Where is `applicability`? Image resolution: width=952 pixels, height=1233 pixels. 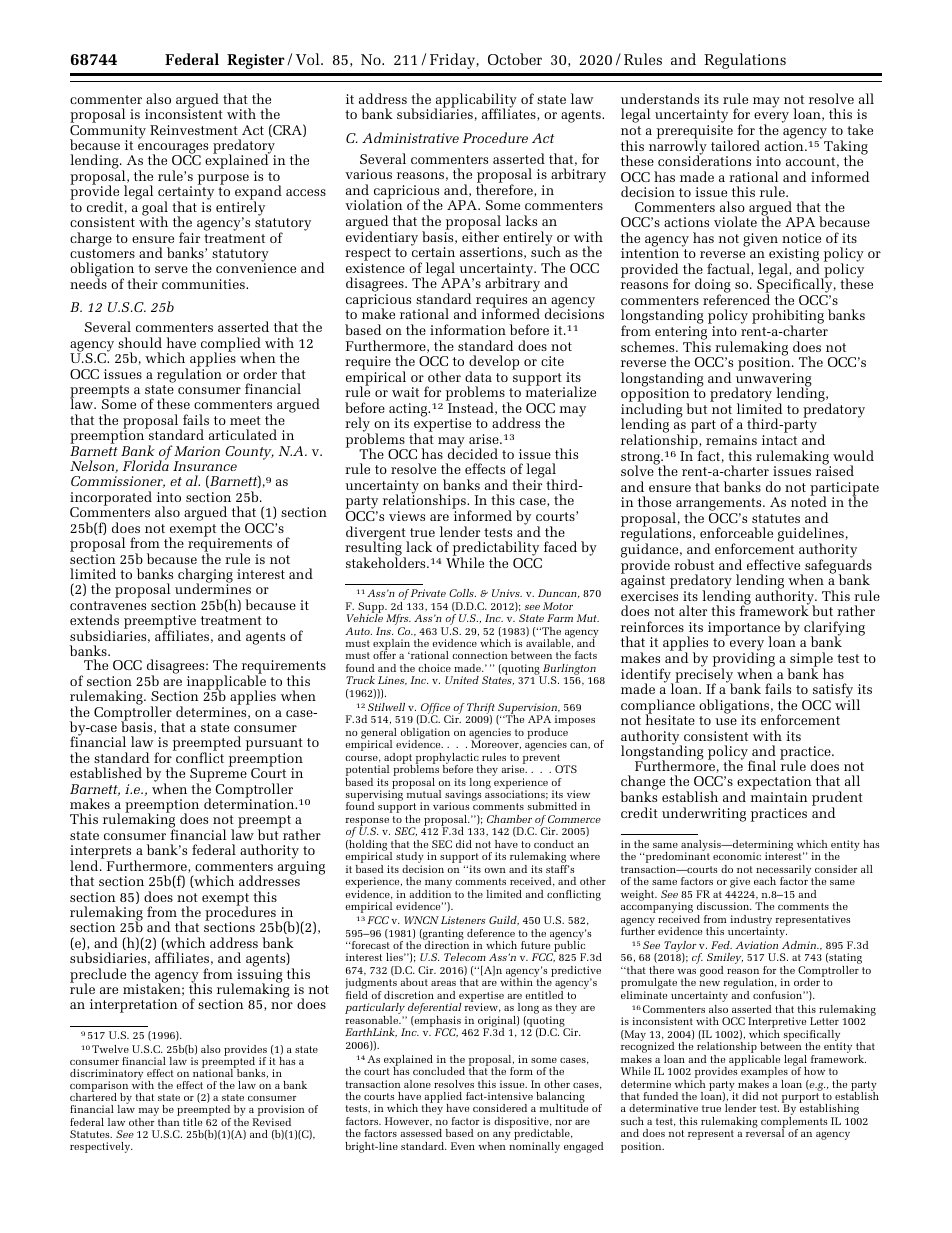
applicability is located at coordinates (475, 101).
